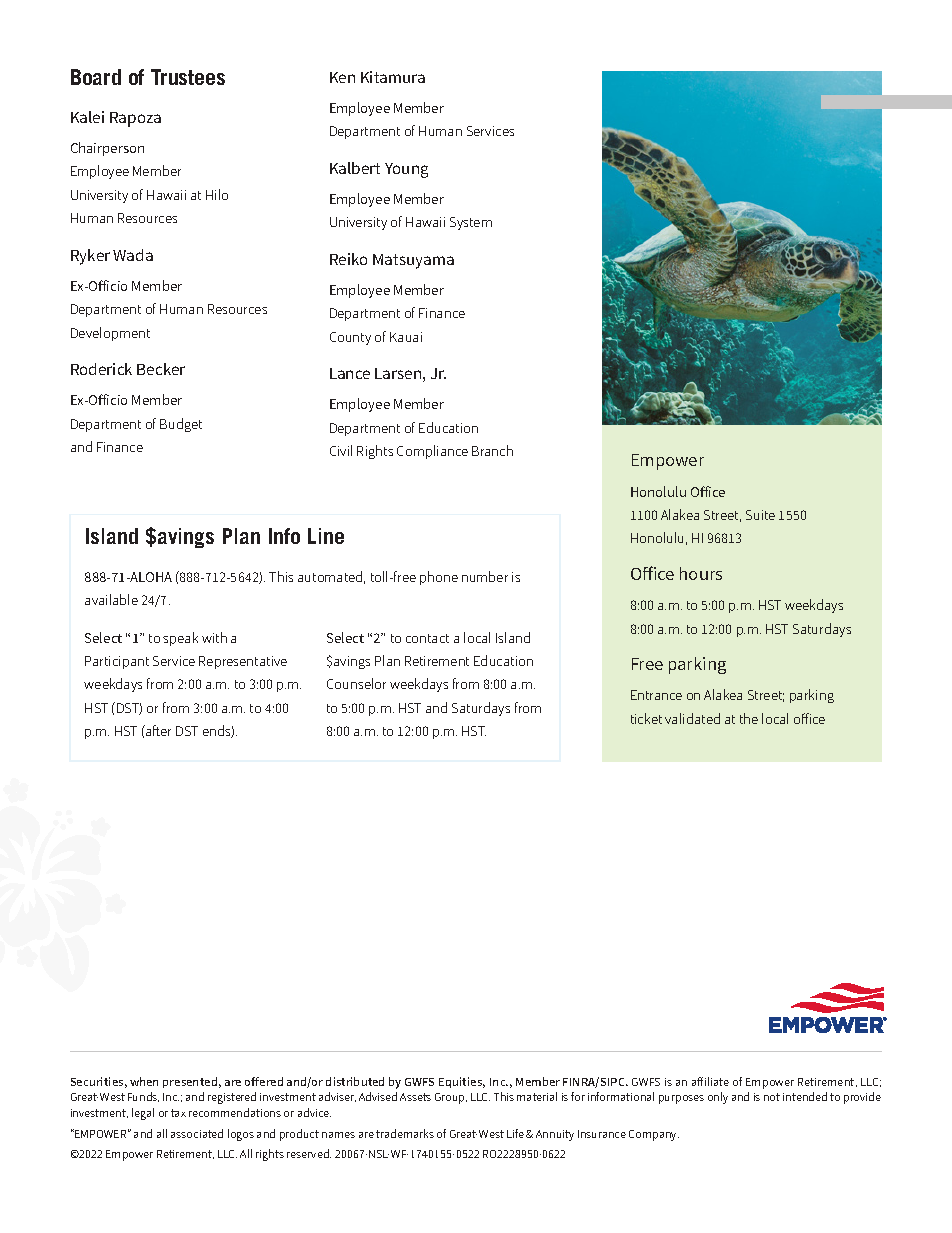  I want to click on Young, so click(406, 170).
